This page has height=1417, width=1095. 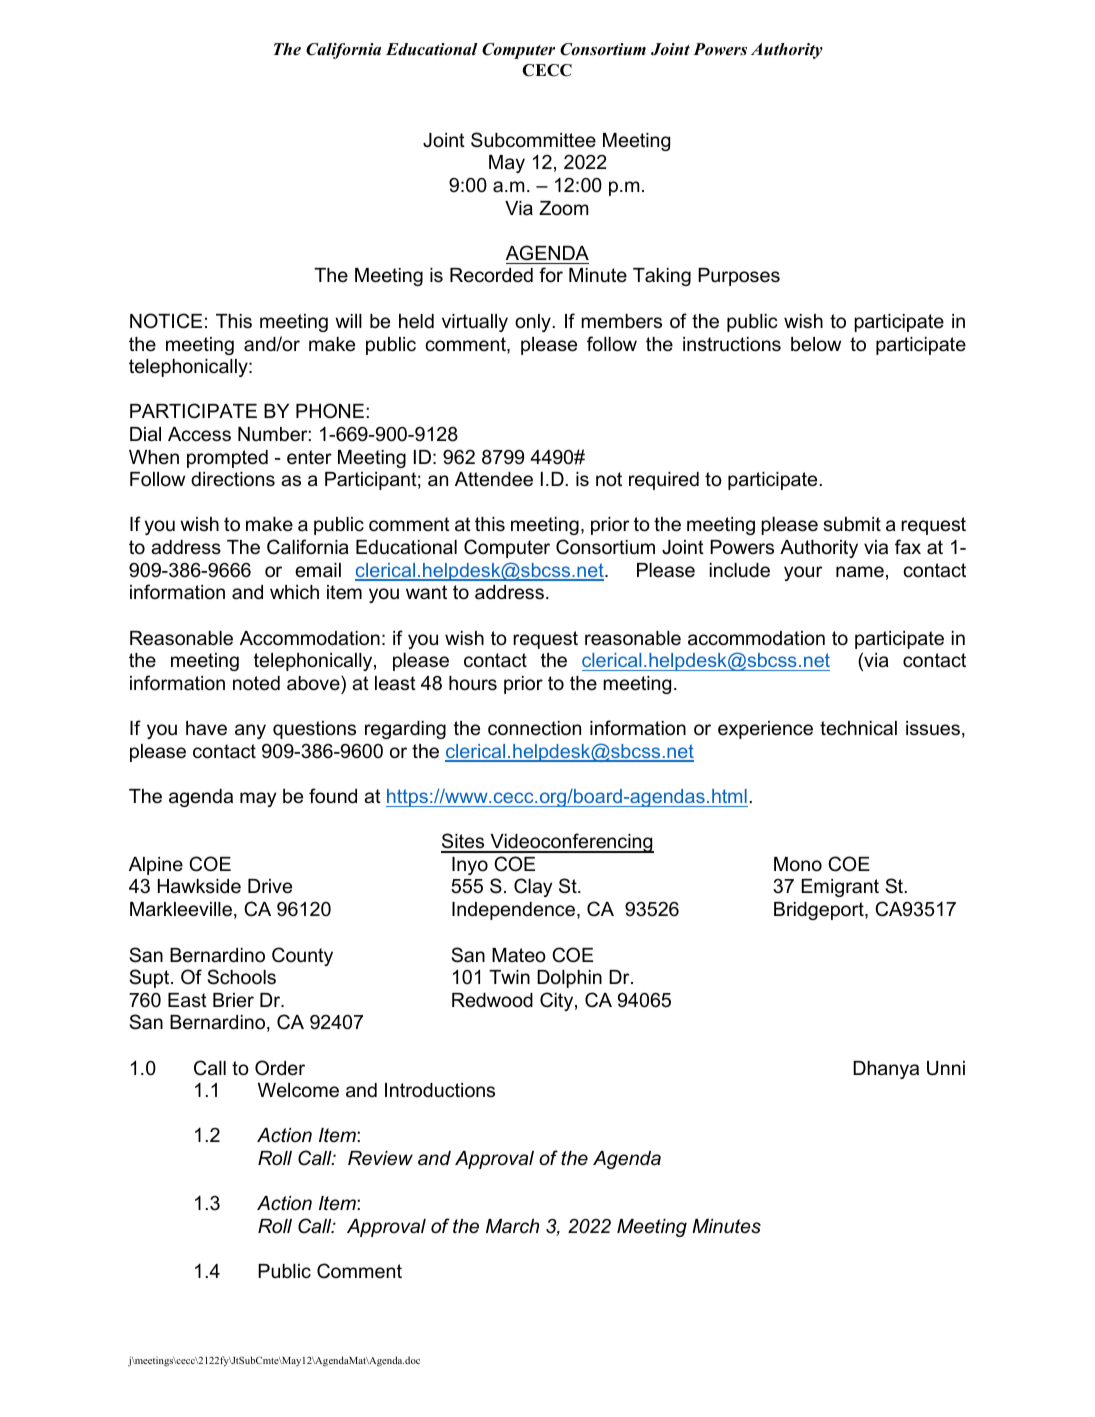 What do you see at coordinates (534, 728) in the page?
I see `connection` at bounding box center [534, 728].
